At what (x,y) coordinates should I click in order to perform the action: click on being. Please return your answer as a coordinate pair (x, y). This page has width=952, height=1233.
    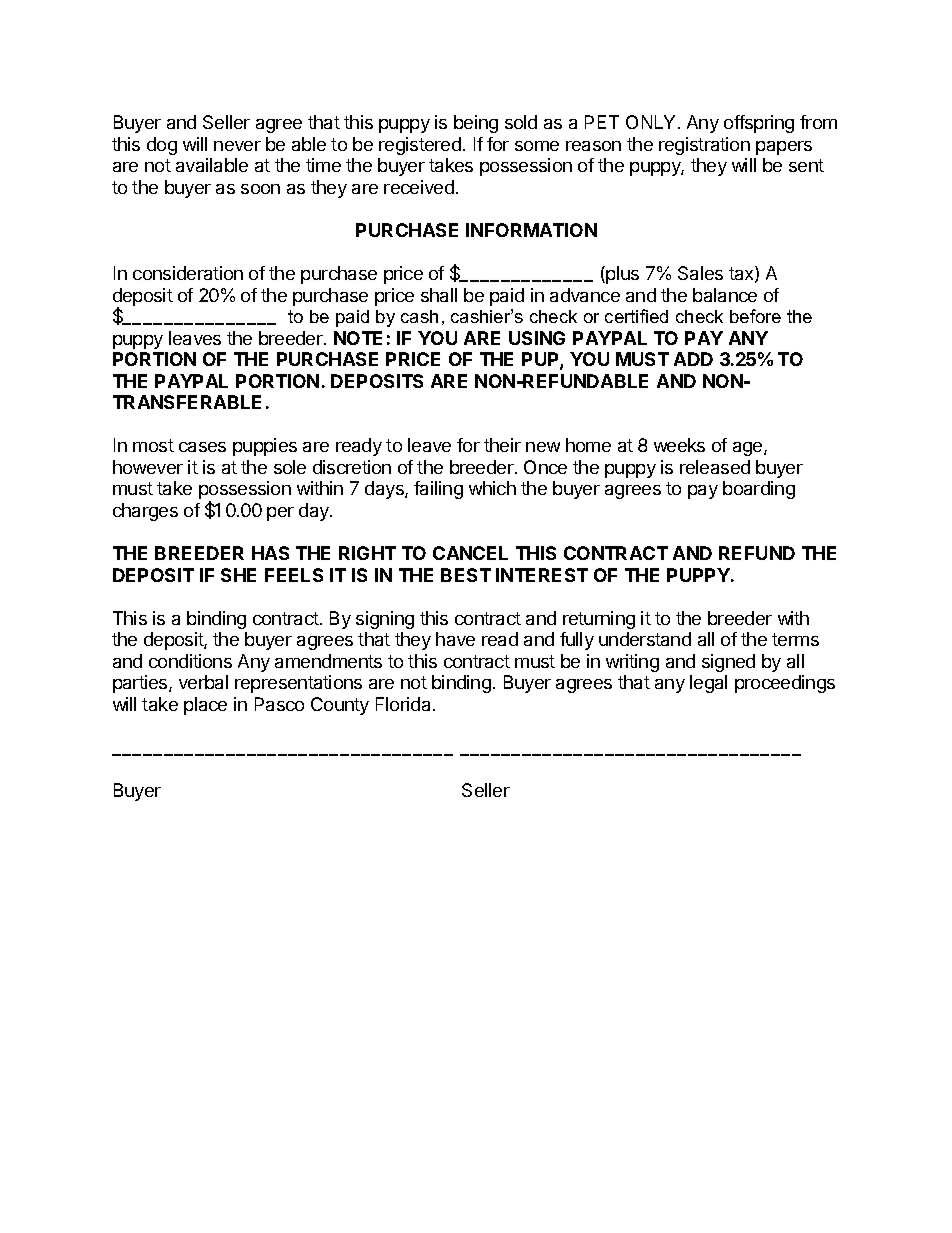
    Looking at the image, I should click on (476, 124).
